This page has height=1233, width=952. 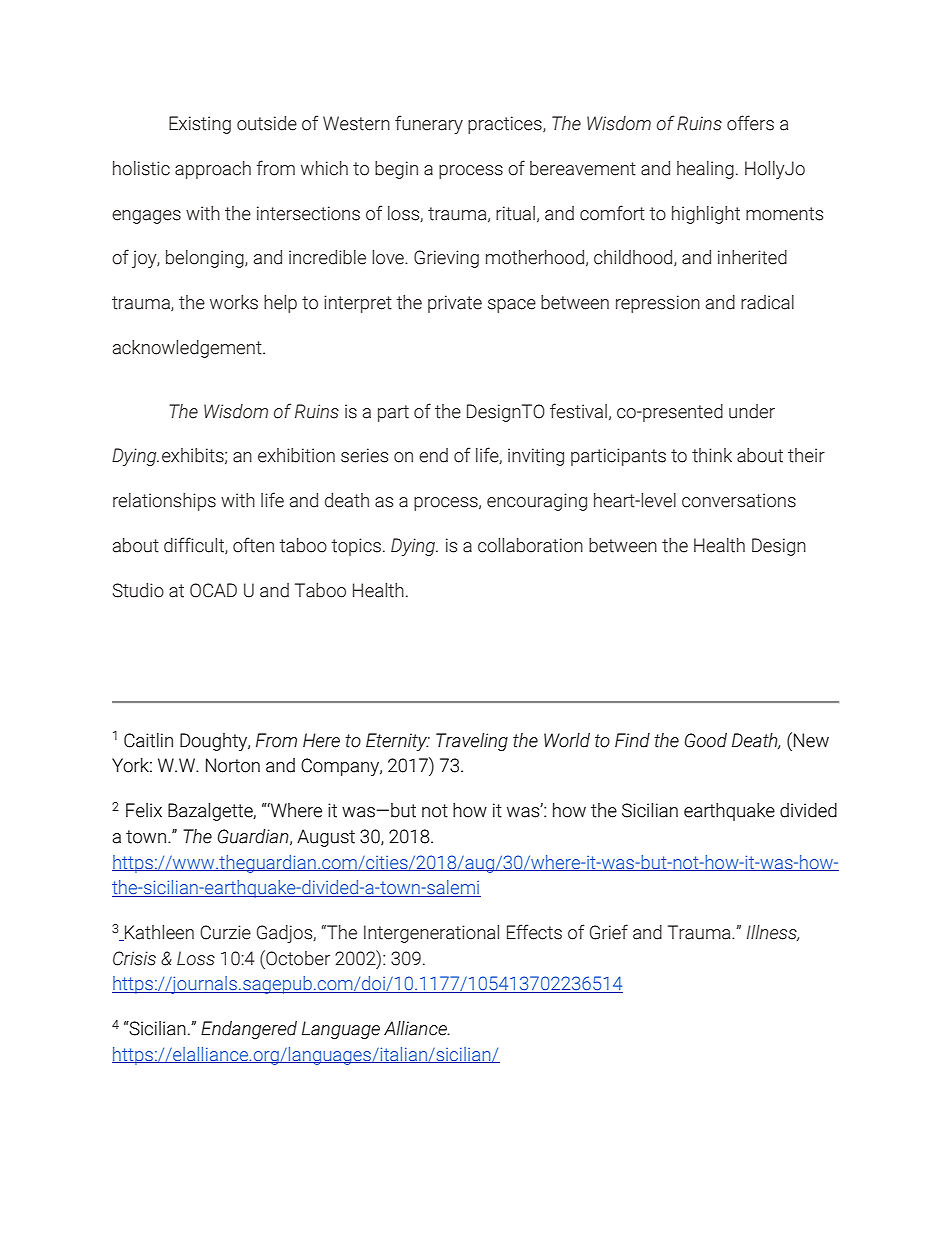 What do you see at coordinates (506, 125) in the page?
I see `practices` at bounding box center [506, 125].
